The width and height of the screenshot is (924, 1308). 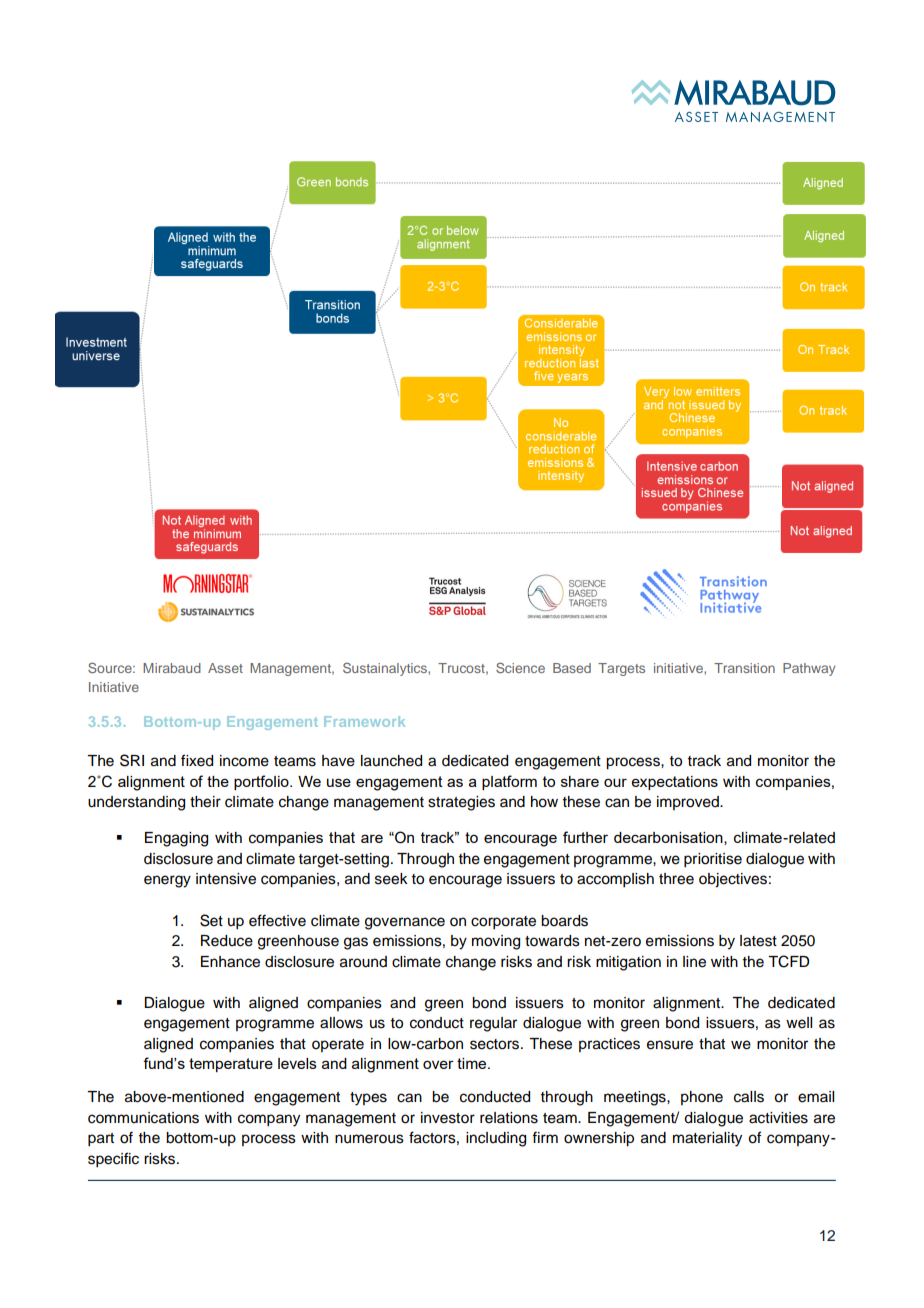 What do you see at coordinates (707, 1139) in the screenshot?
I see `materiality` at bounding box center [707, 1139].
